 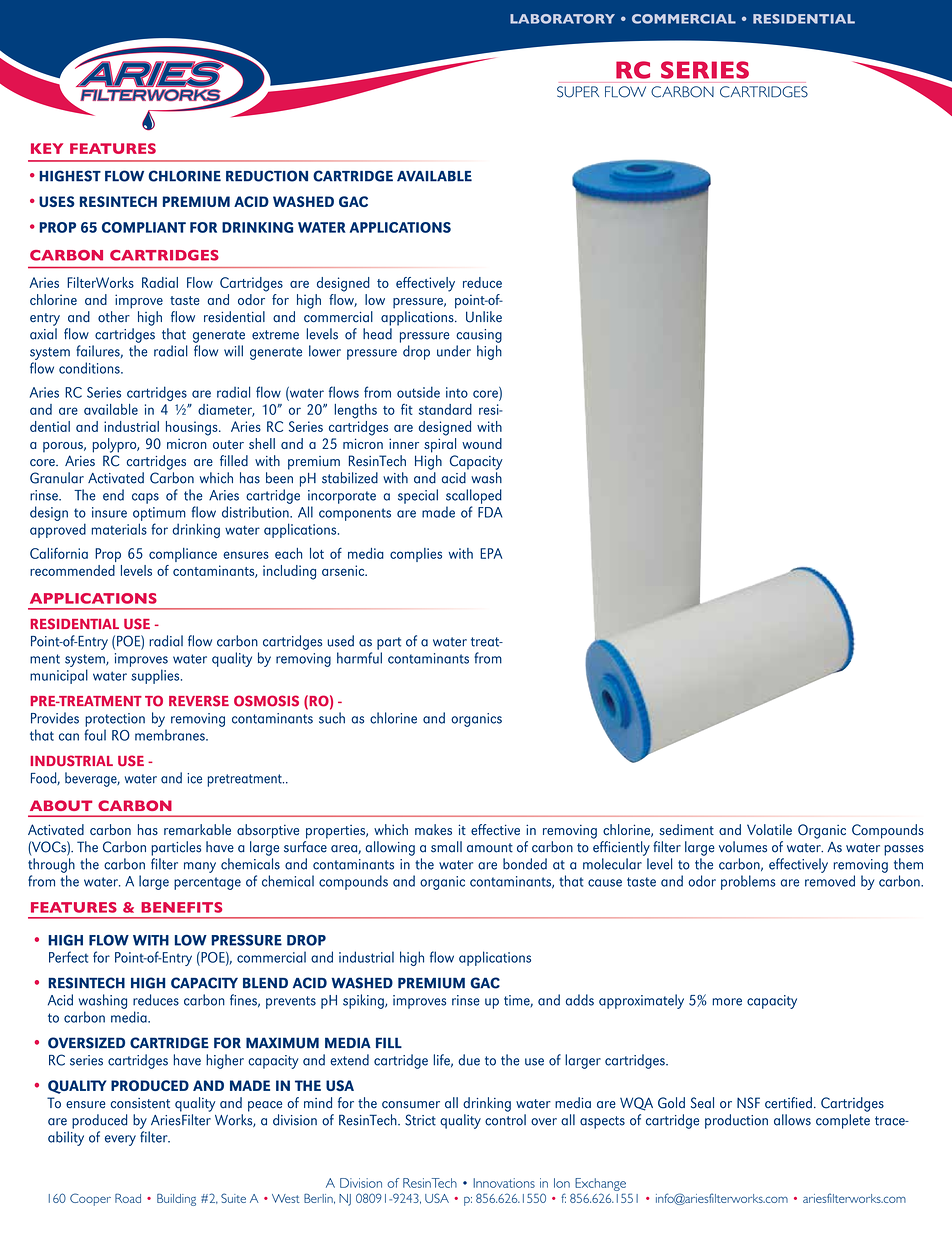 What do you see at coordinates (47, 148) in the screenshot?
I see `KEY` at bounding box center [47, 148].
